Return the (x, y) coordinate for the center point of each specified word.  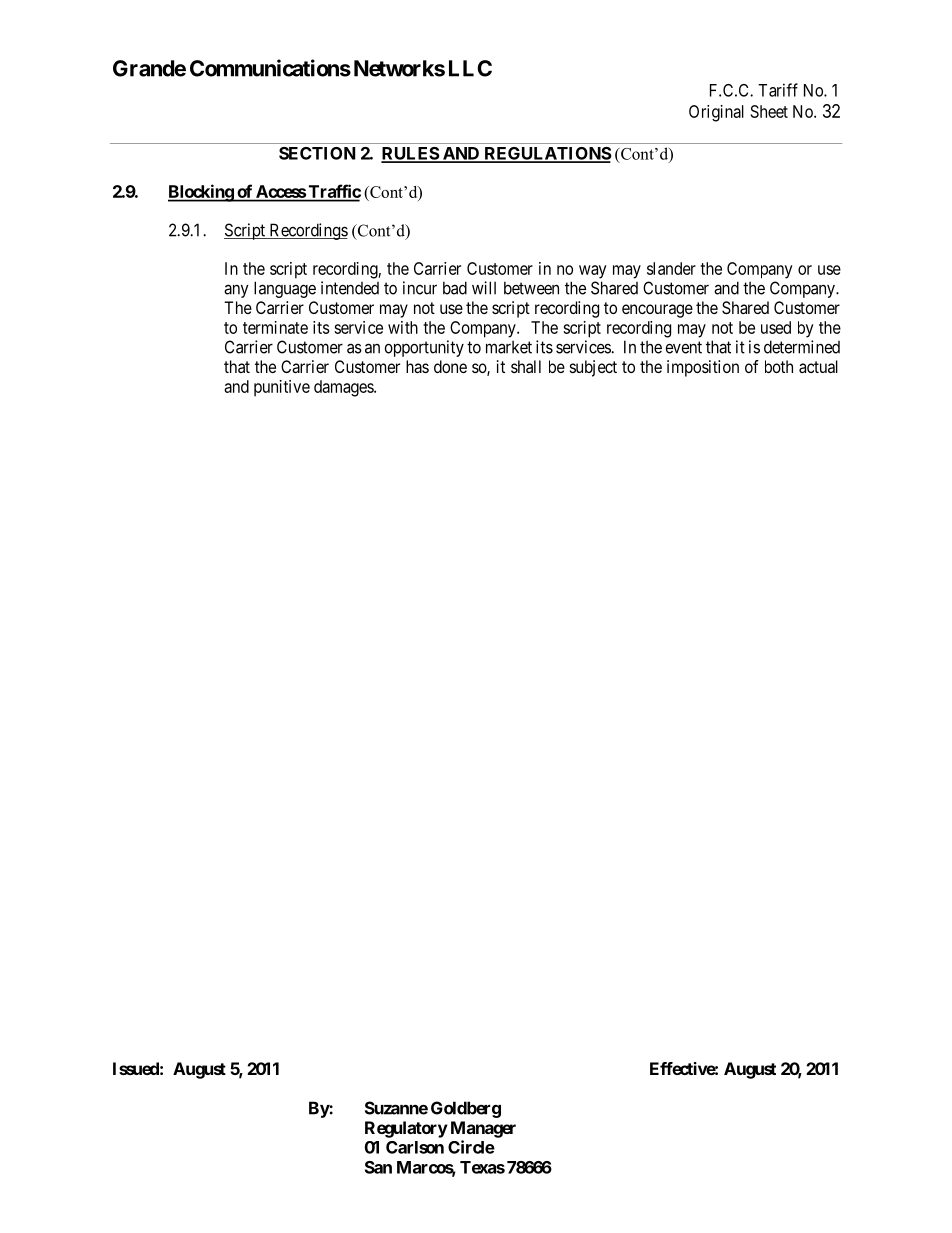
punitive (282, 388)
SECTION (317, 153)
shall (526, 366)
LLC (470, 68)
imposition (703, 368)
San (378, 1167)
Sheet (769, 111)
